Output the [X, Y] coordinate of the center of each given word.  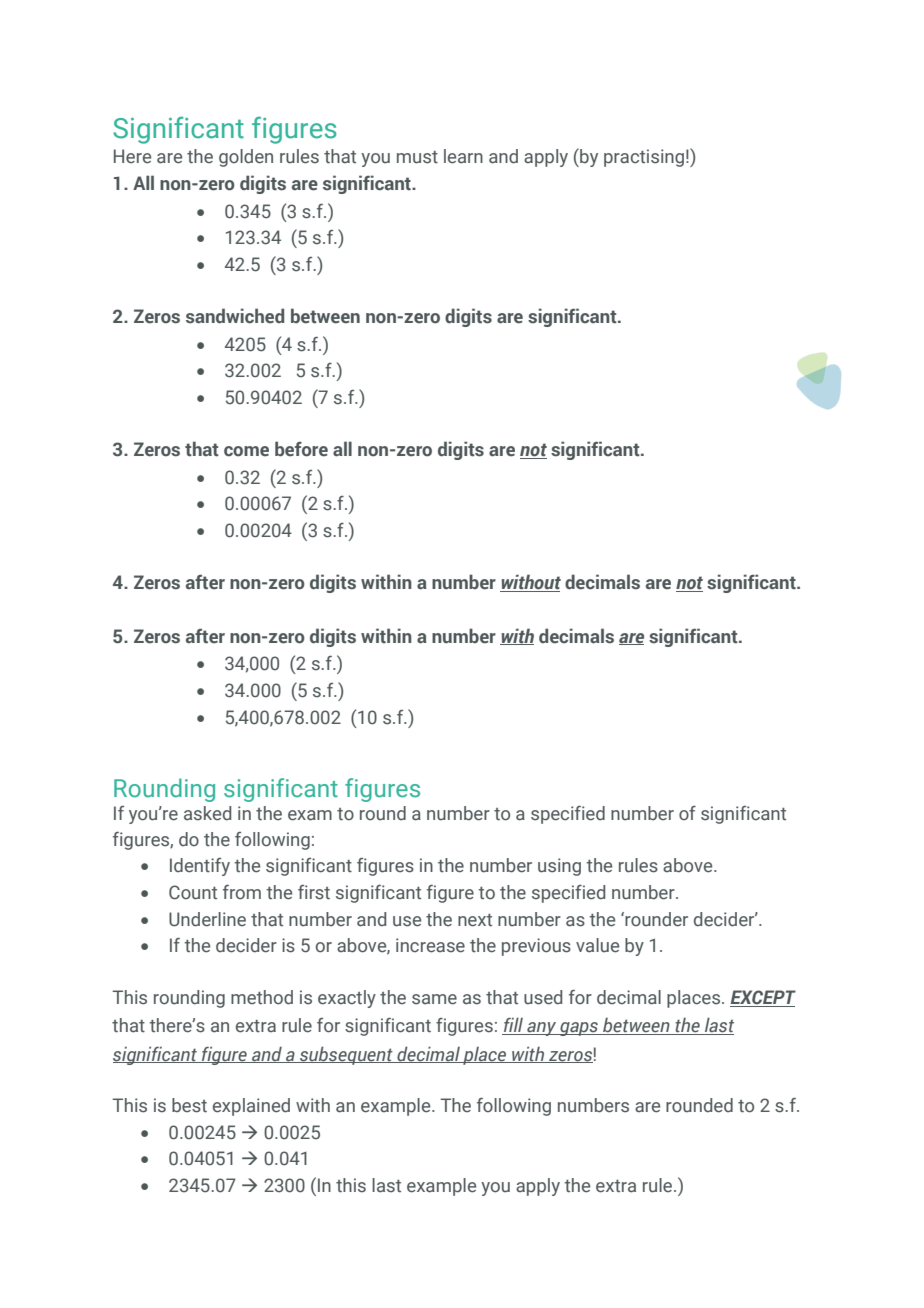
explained [251, 1107]
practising [644, 158]
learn [463, 156]
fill [514, 1026]
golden [246, 158]
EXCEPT [763, 998]
